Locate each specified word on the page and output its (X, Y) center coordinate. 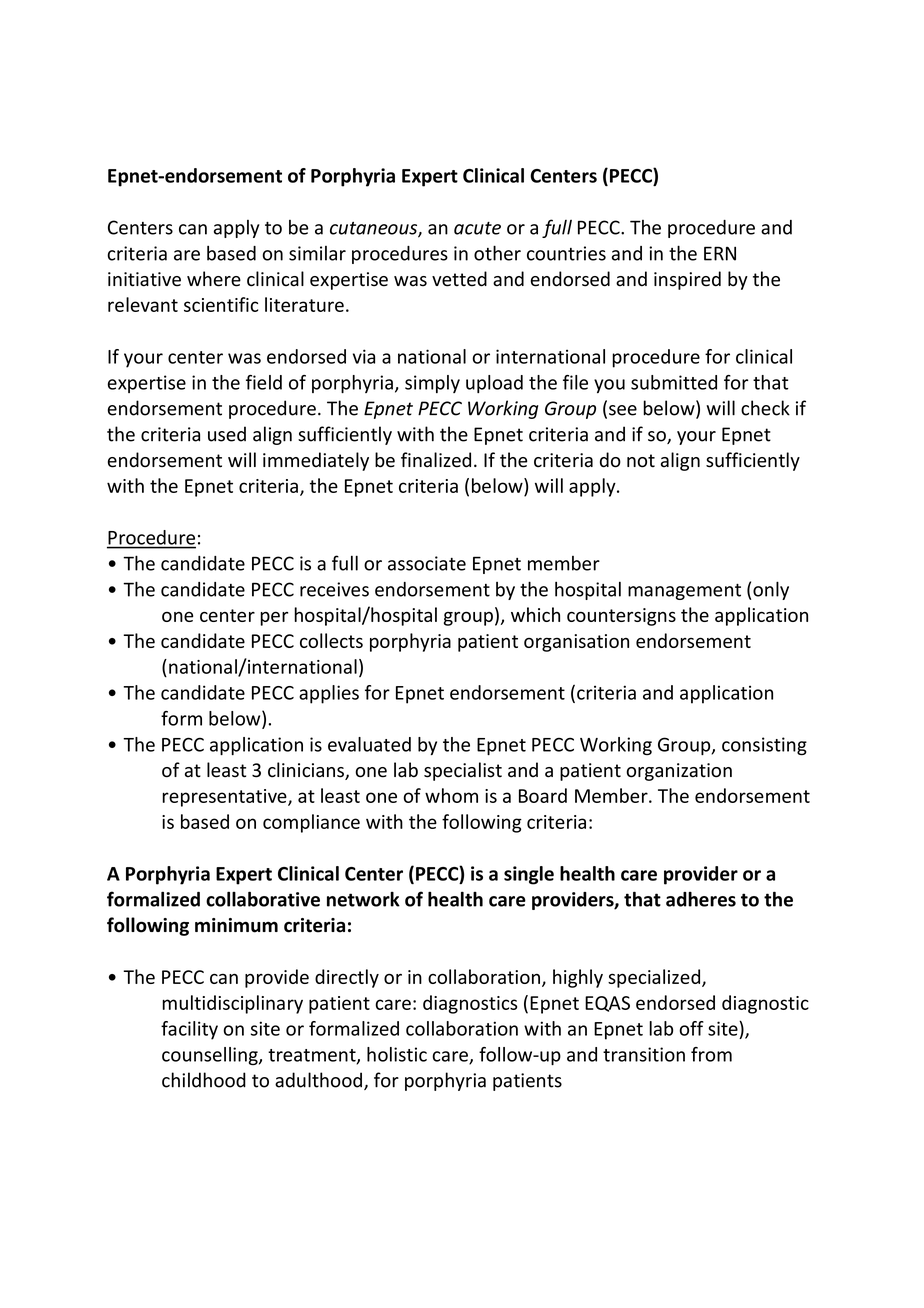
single (529, 875)
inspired (687, 280)
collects (331, 640)
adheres (701, 899)
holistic (397, 1054)
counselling (211, 1056)
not (641, 461)
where (214, 279)
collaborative (263, 899)
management (684, 592)
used (227, 434)
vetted (459, 279)
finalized (436, 460)
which (535, 614)
